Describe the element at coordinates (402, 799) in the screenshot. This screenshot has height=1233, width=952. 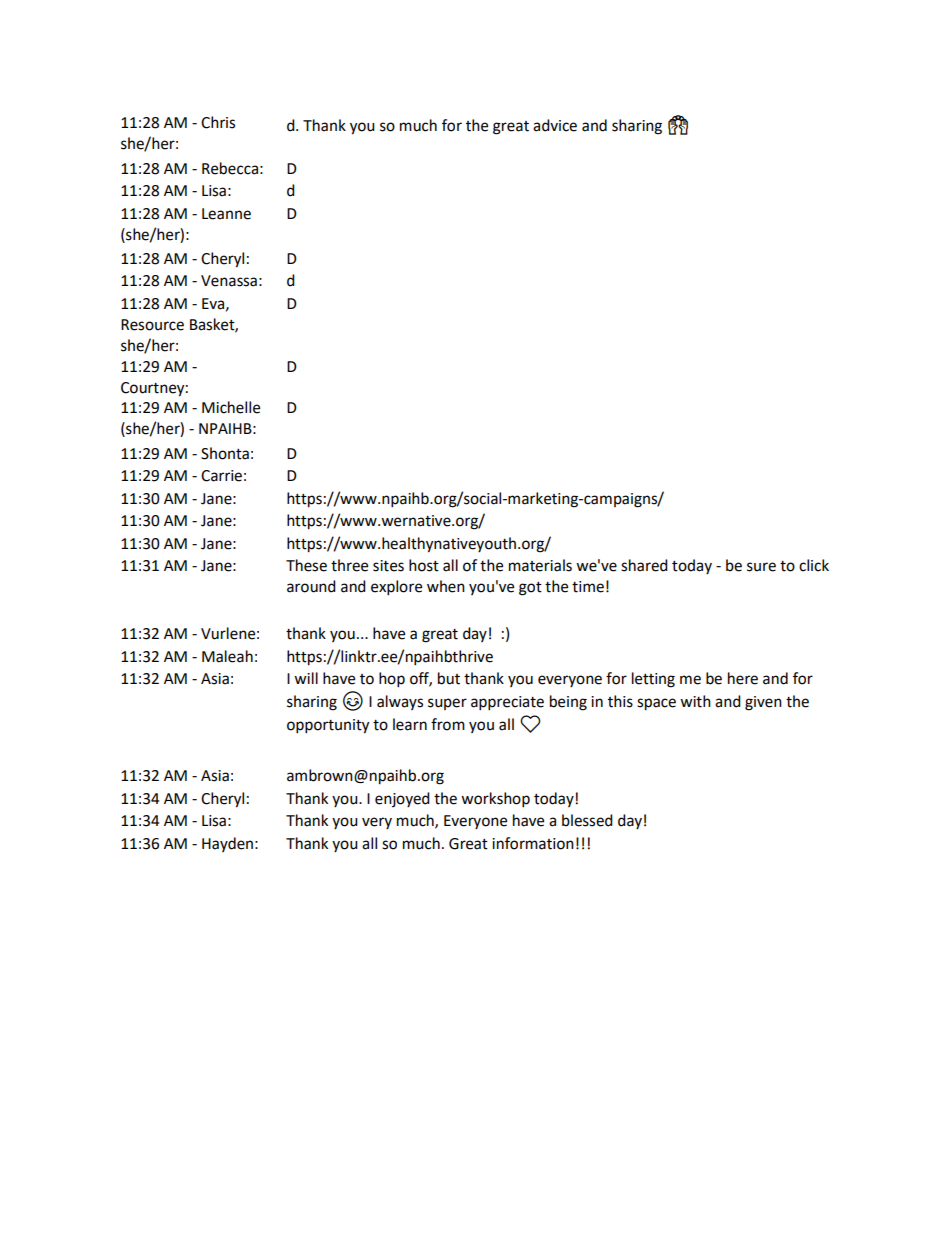
I see `enjoyed` at that location.
